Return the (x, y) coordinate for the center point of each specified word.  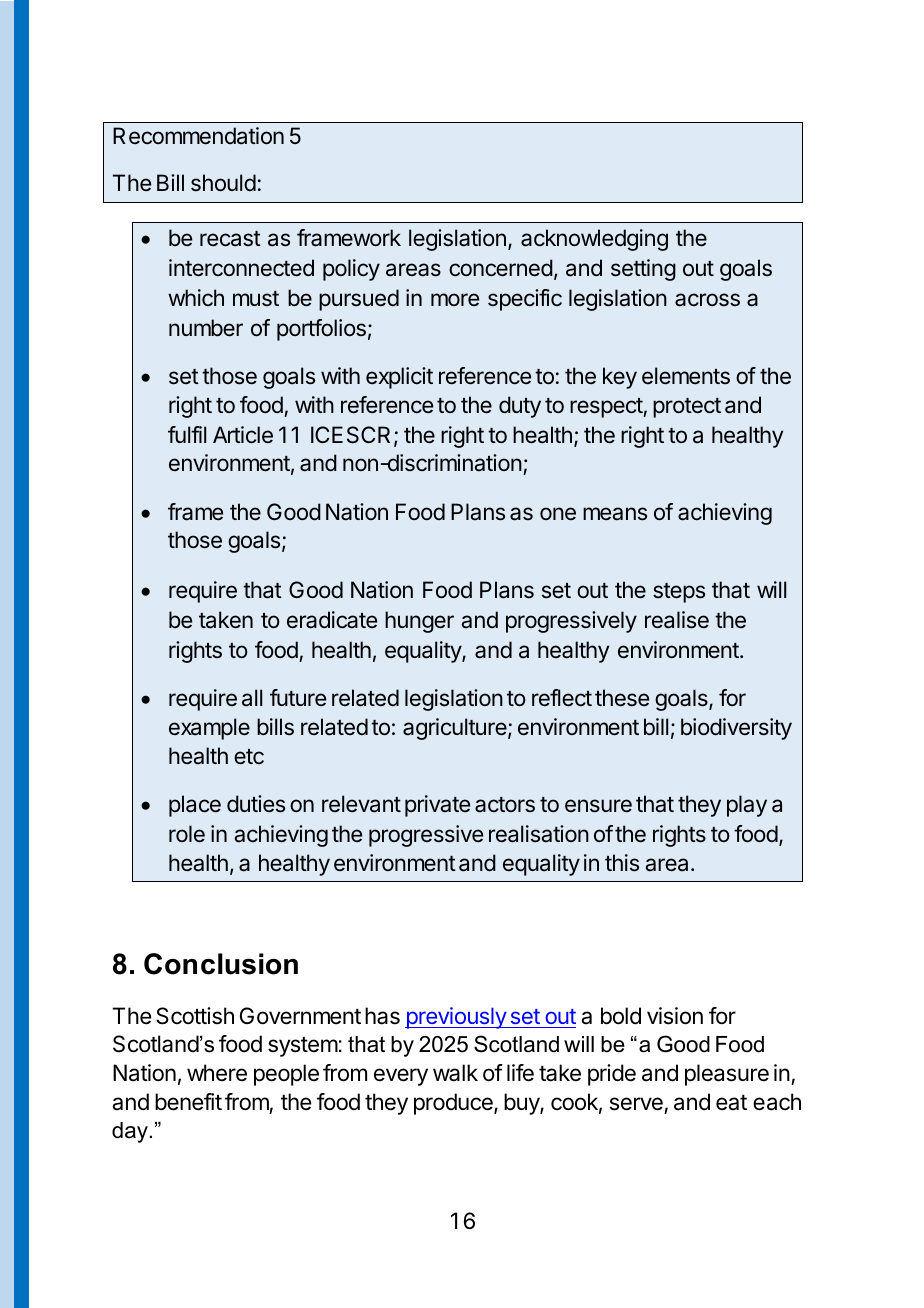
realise (677, 620)
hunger (419, 622)
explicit (399, 378)
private (437, 806)
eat (731, 1103)
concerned (501, 268)
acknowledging (594, 240)
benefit (188, 1102)
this (622, 863)
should (223, 183)
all (252, 698)
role (187, 834)
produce (454, 1104)
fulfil (187, 434)
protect (687, 408)
